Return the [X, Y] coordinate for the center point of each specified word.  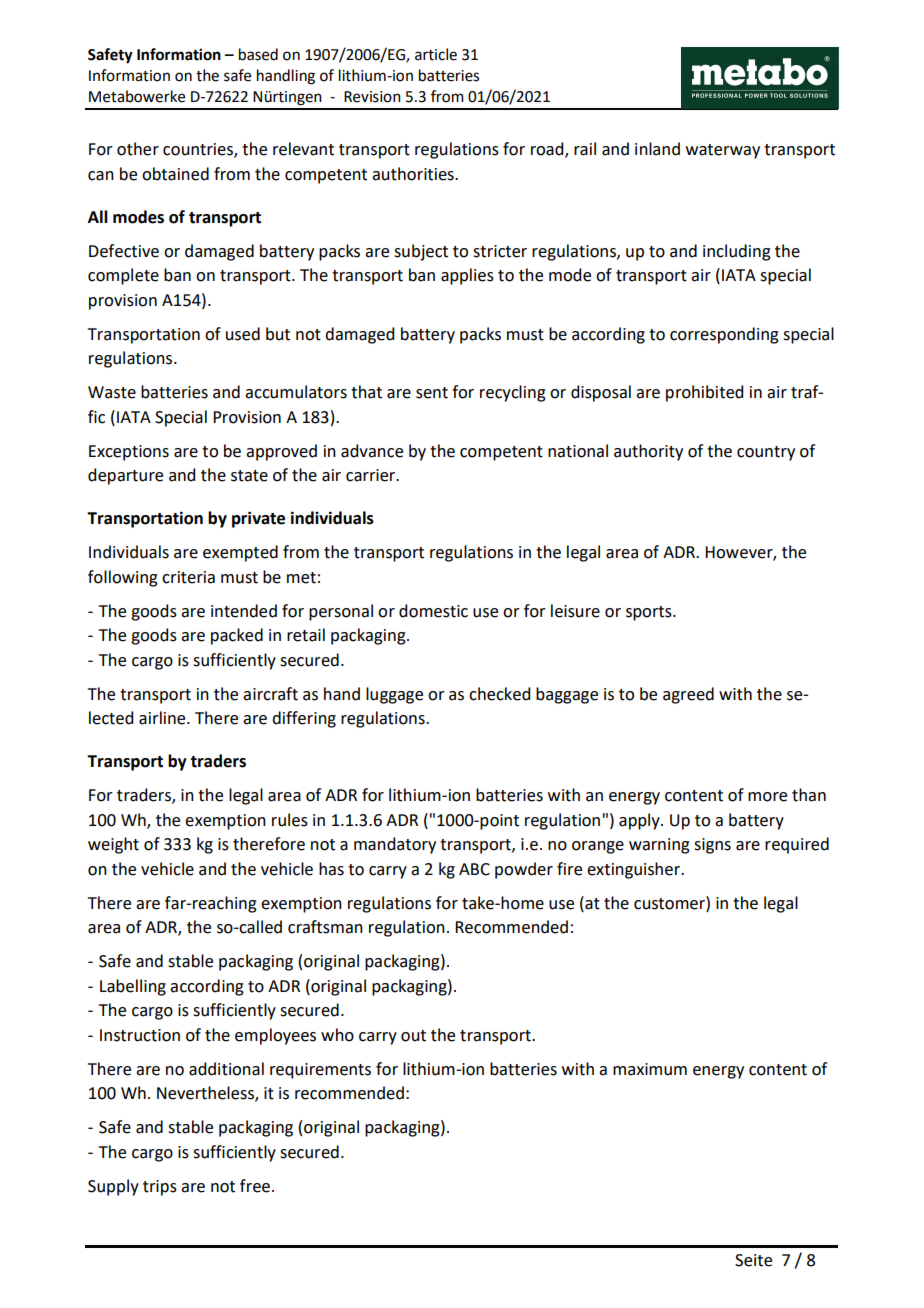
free [255, 1186]
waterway [723, 151]
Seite [753, 1260]
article [436, 54]
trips [160, 1188]
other [138, 149]
